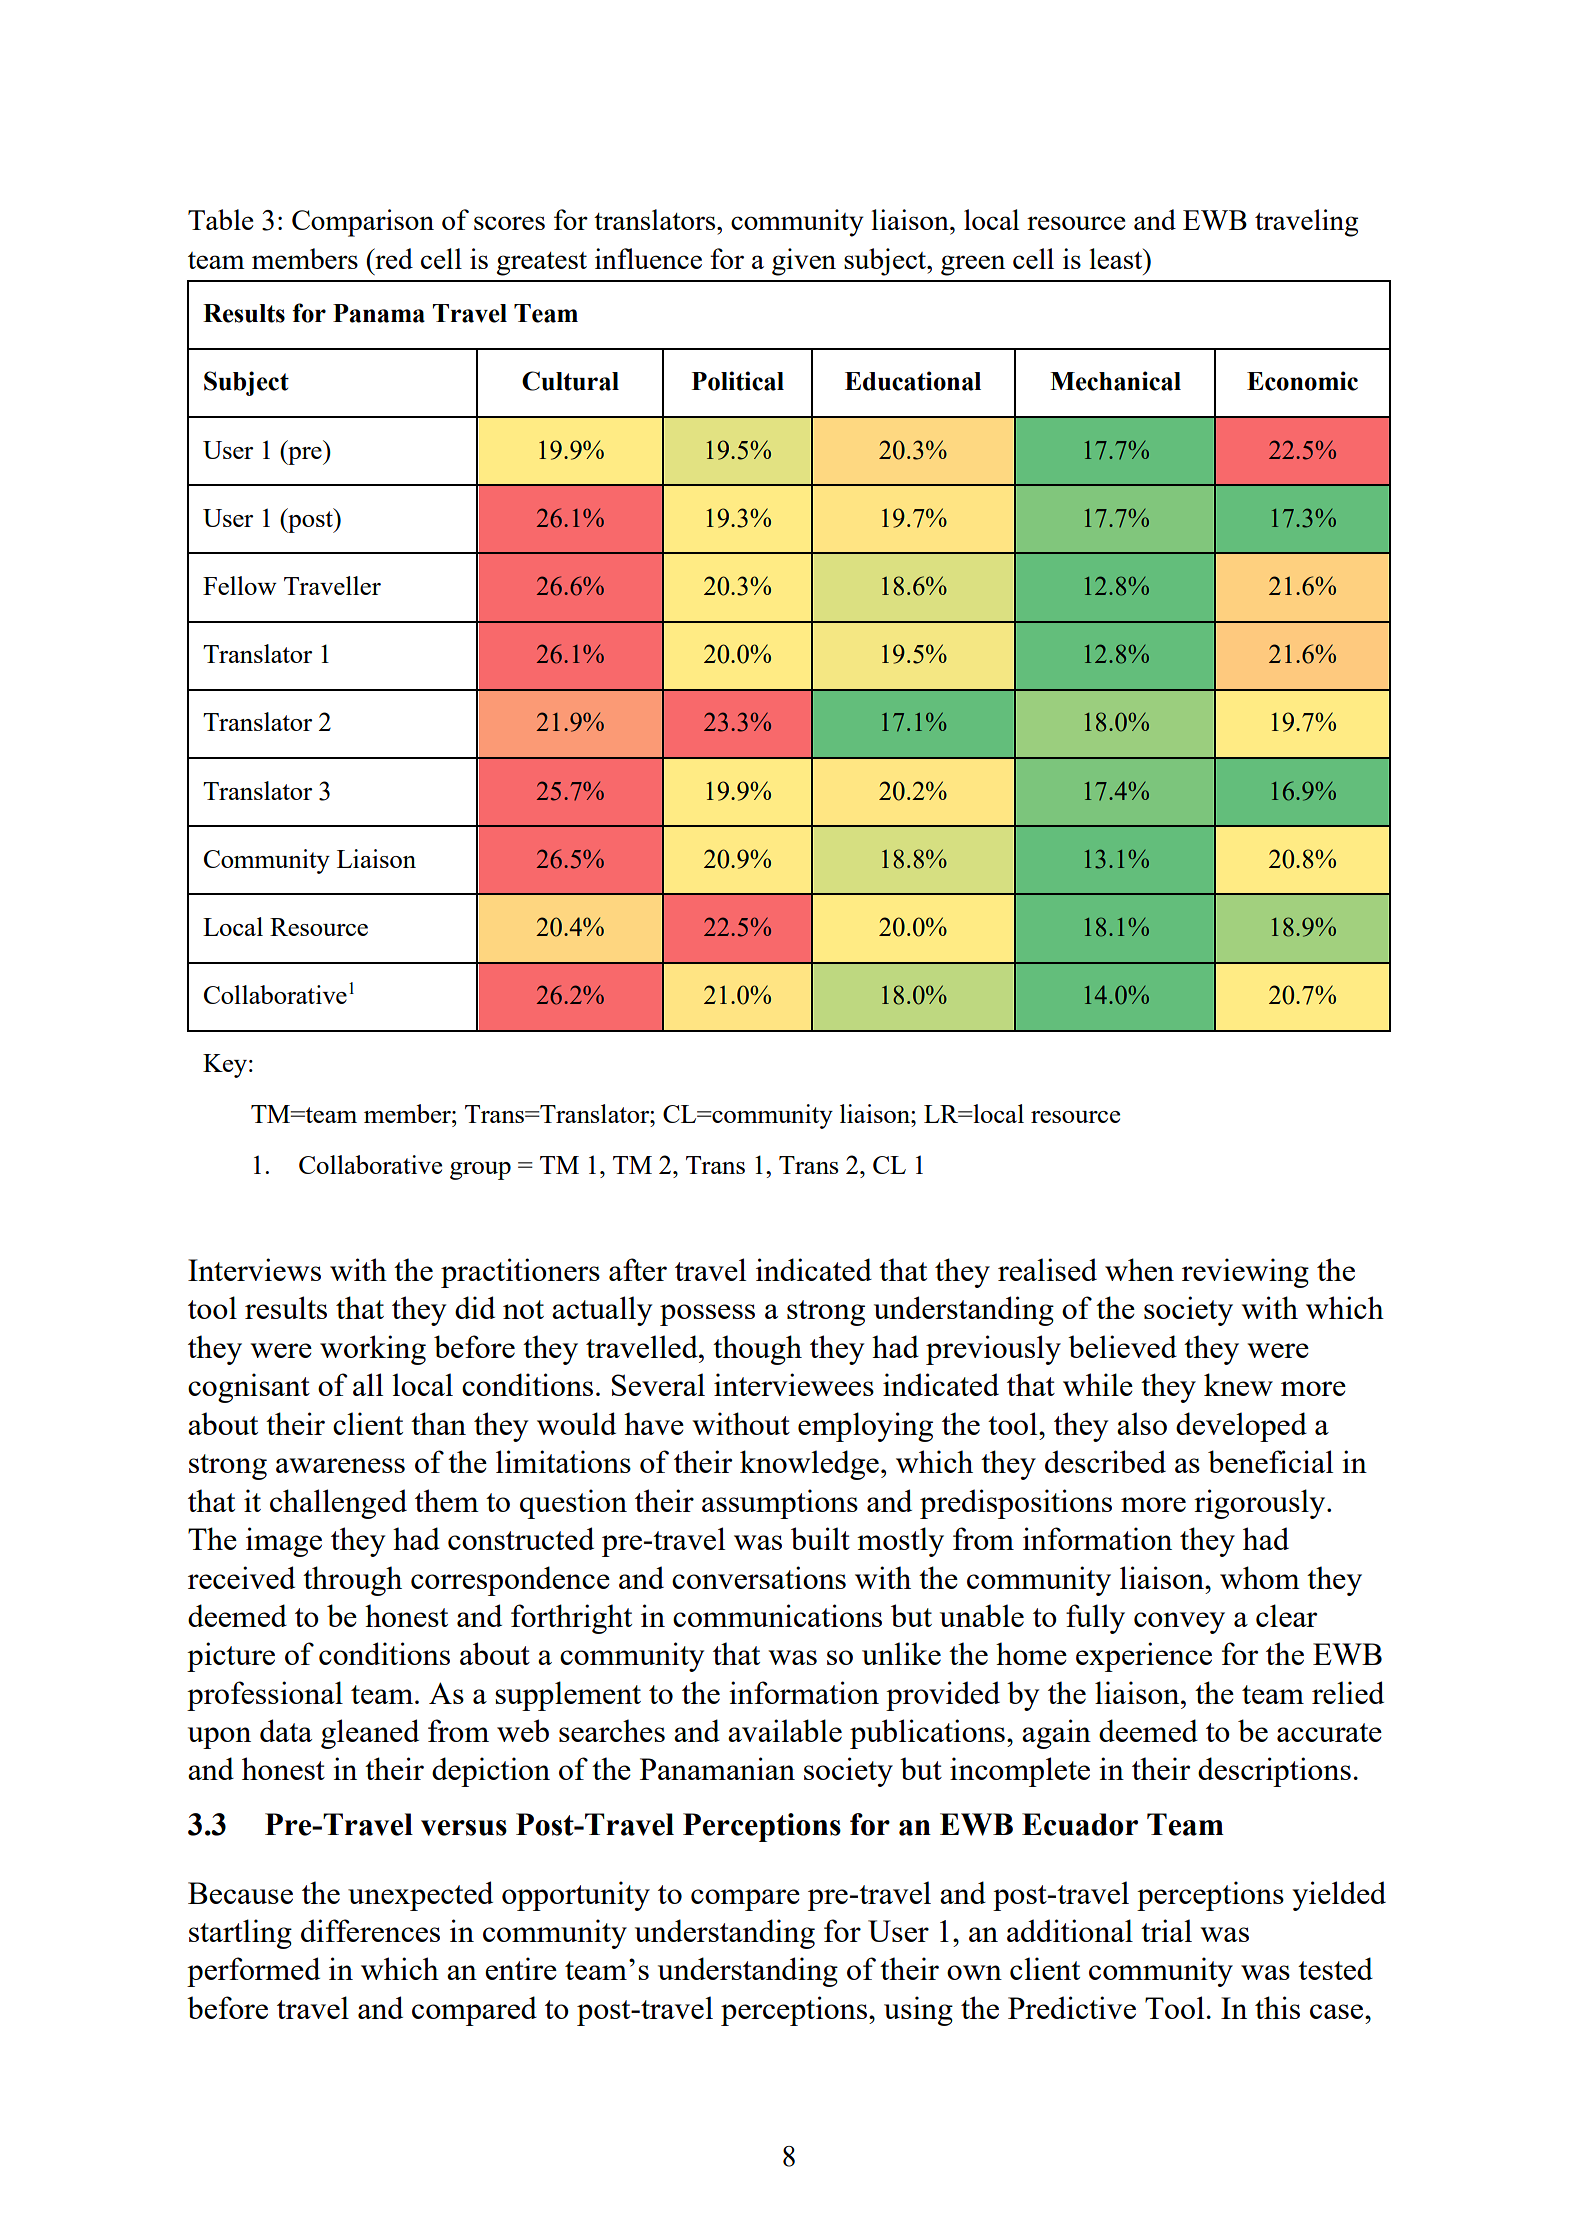  Describe the element at coordinates (480, 1171) in the page. I see `group` at that location.
